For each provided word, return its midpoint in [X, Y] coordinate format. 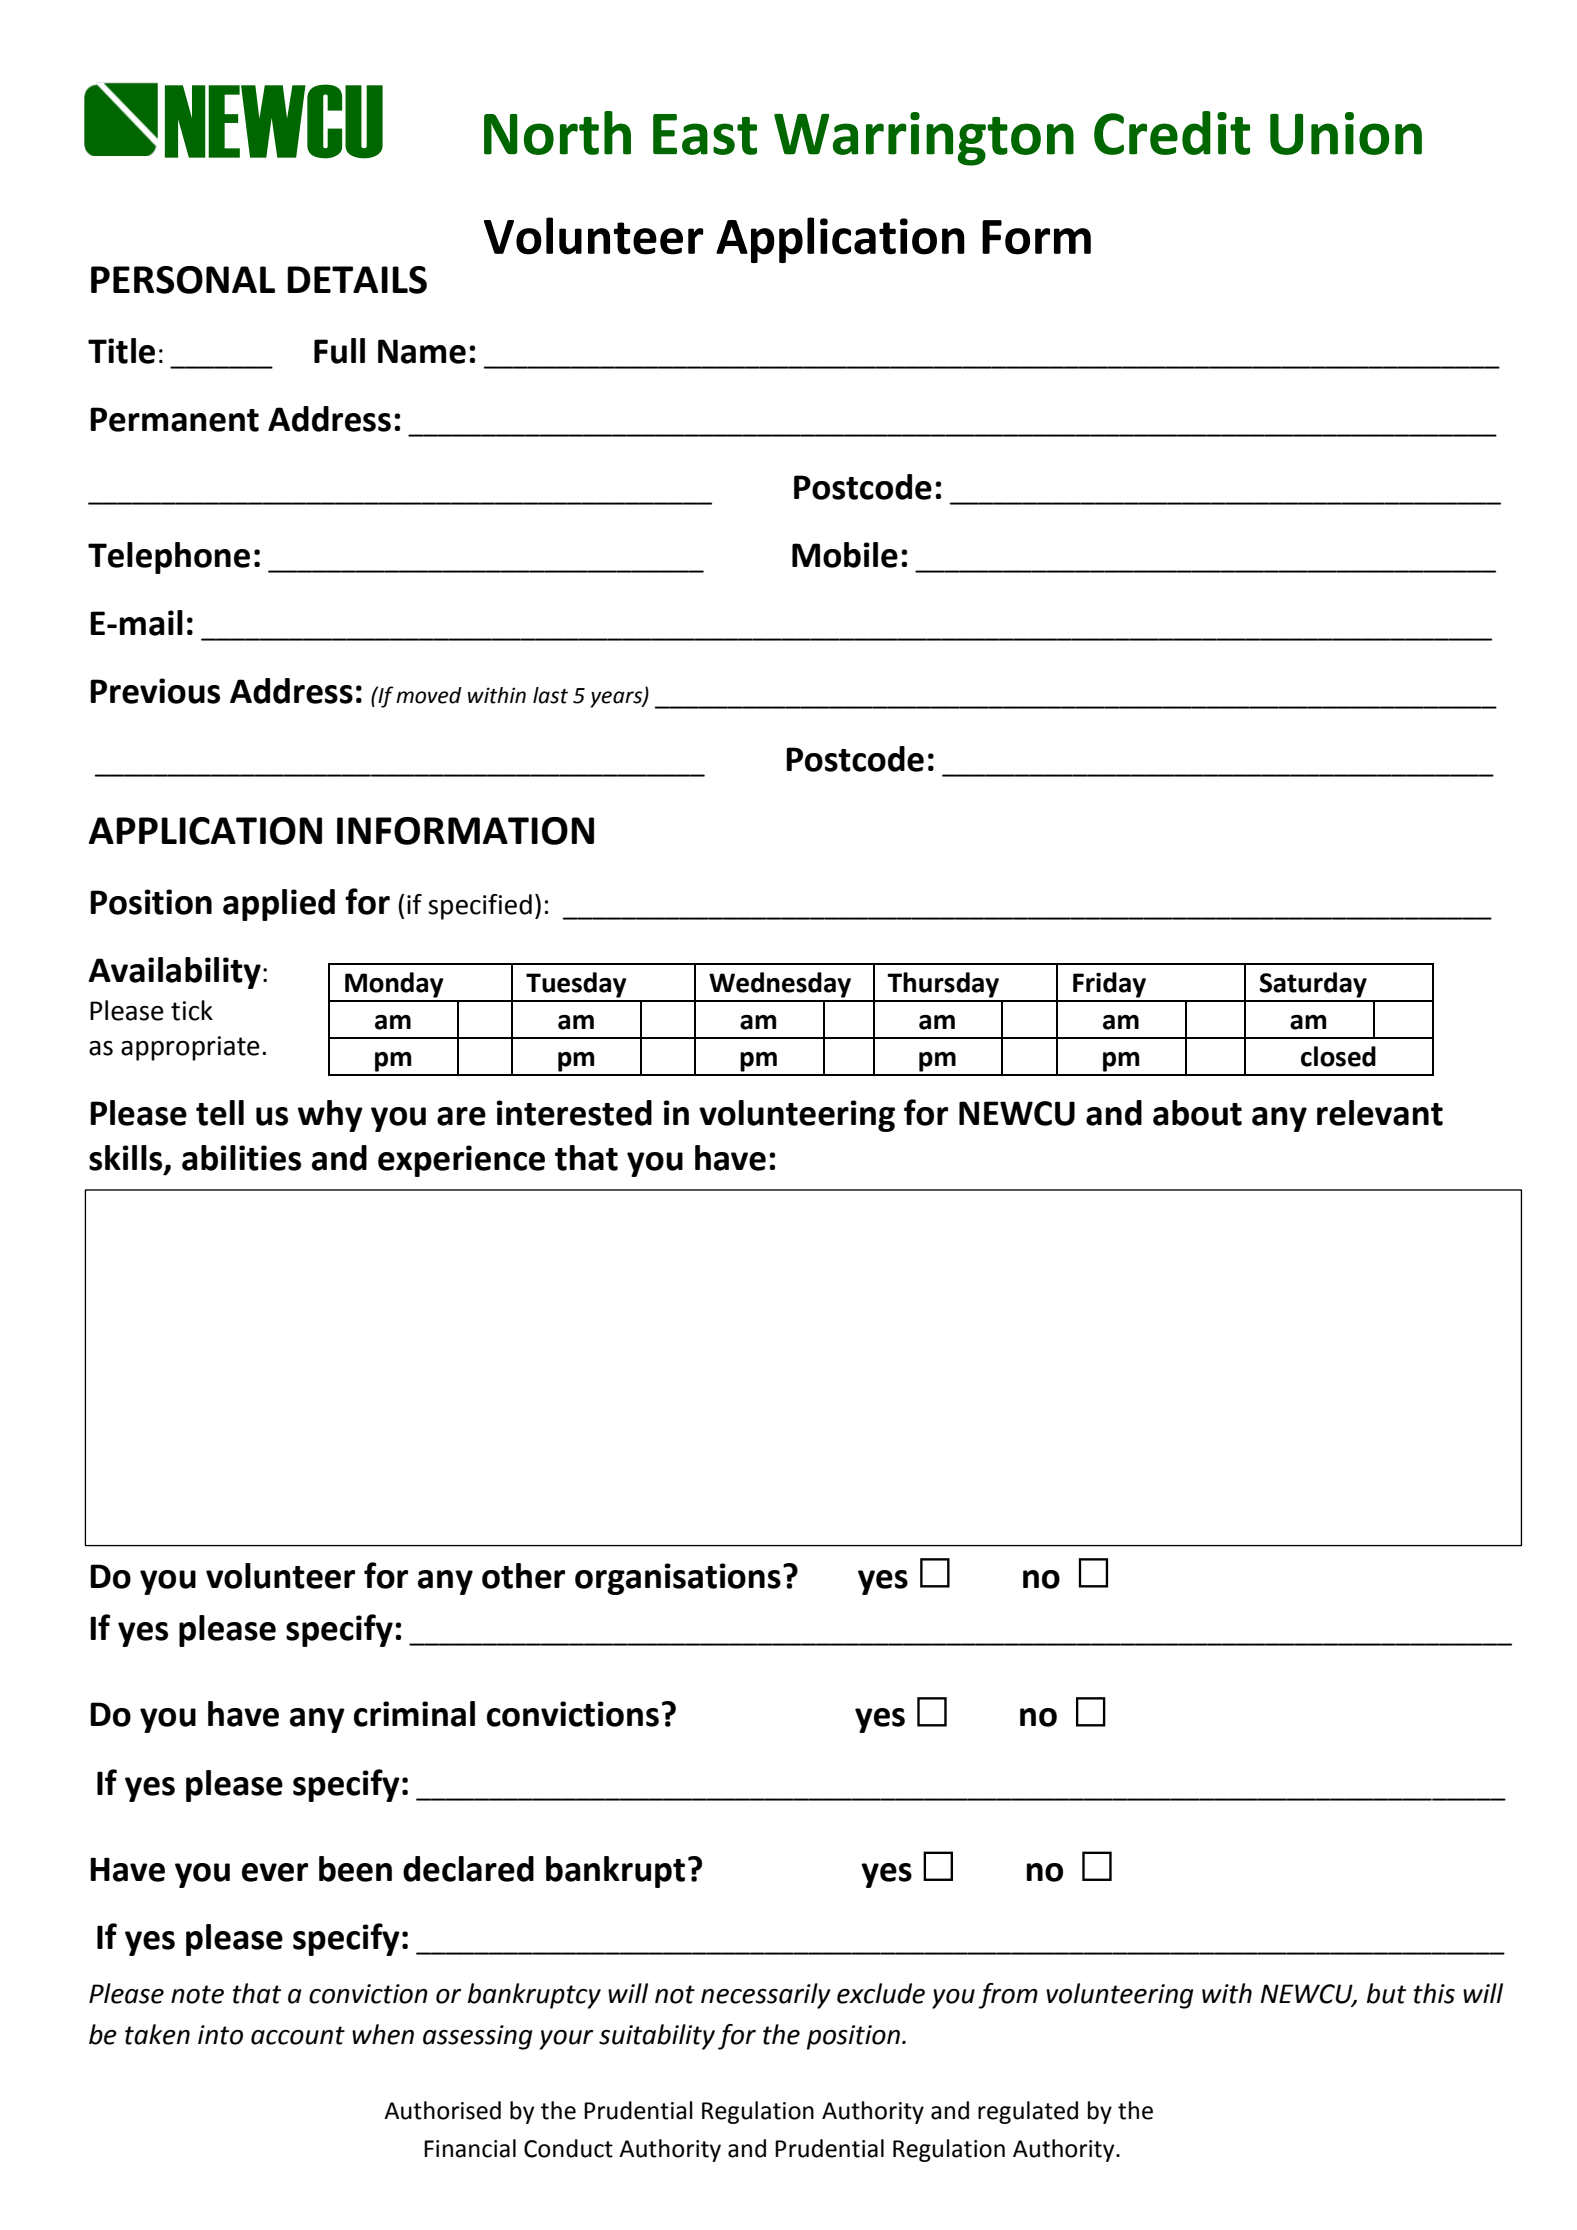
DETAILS [357, 280]
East [705, 134]
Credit [1172, 133]
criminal [414, 1714]
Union [1346, 133]
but [1386, 1993]
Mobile [845, 555]
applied [279, 905]
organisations [678, 1579]
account [298, 2035]
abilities [241, 1158]
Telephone [169, 558]
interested [574, 1113]
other [523, 1576]
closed [1338, 1056]
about [1197, 1113]
